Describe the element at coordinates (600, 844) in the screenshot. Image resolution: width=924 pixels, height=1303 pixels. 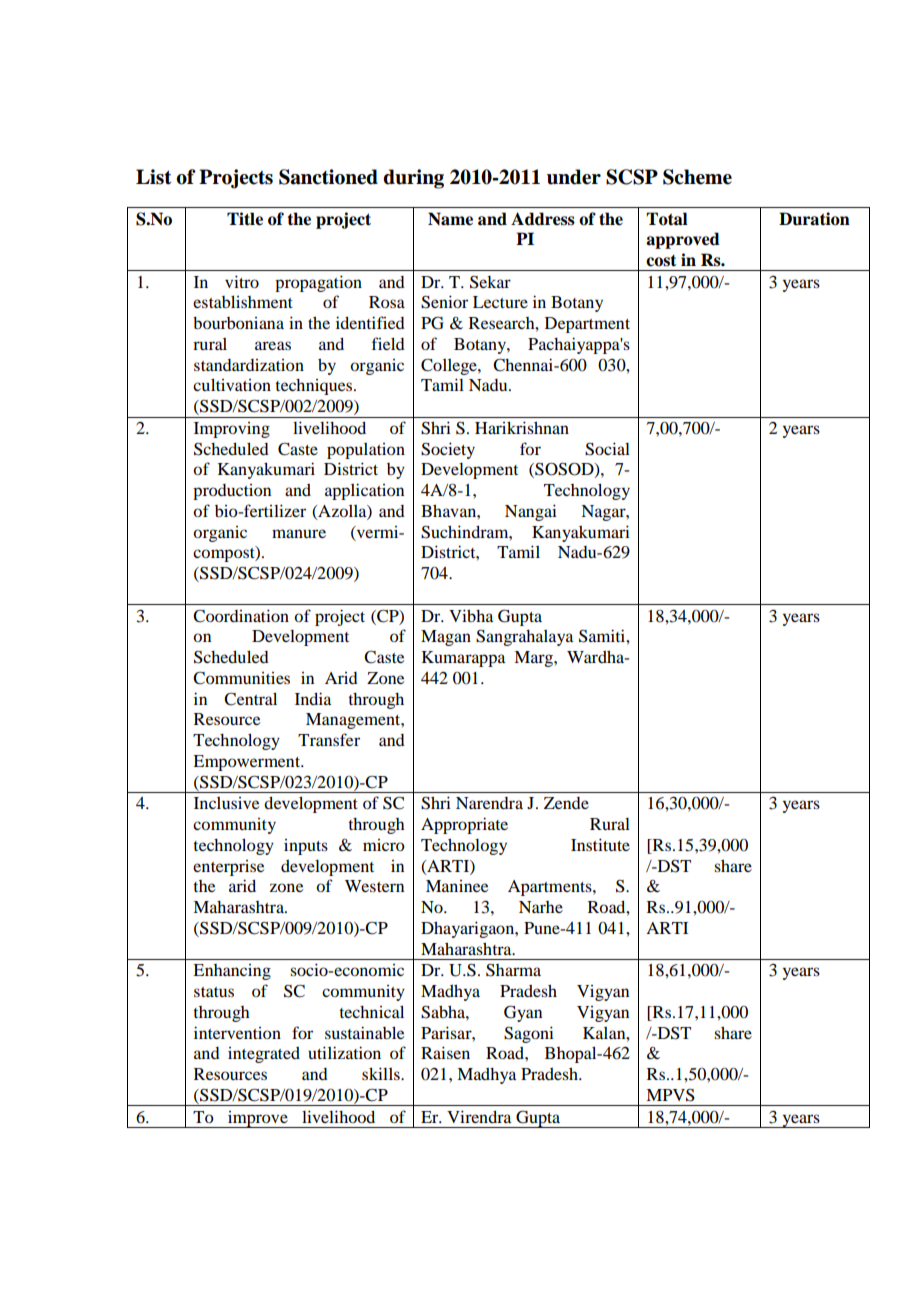
I see `Institute` at that location.
